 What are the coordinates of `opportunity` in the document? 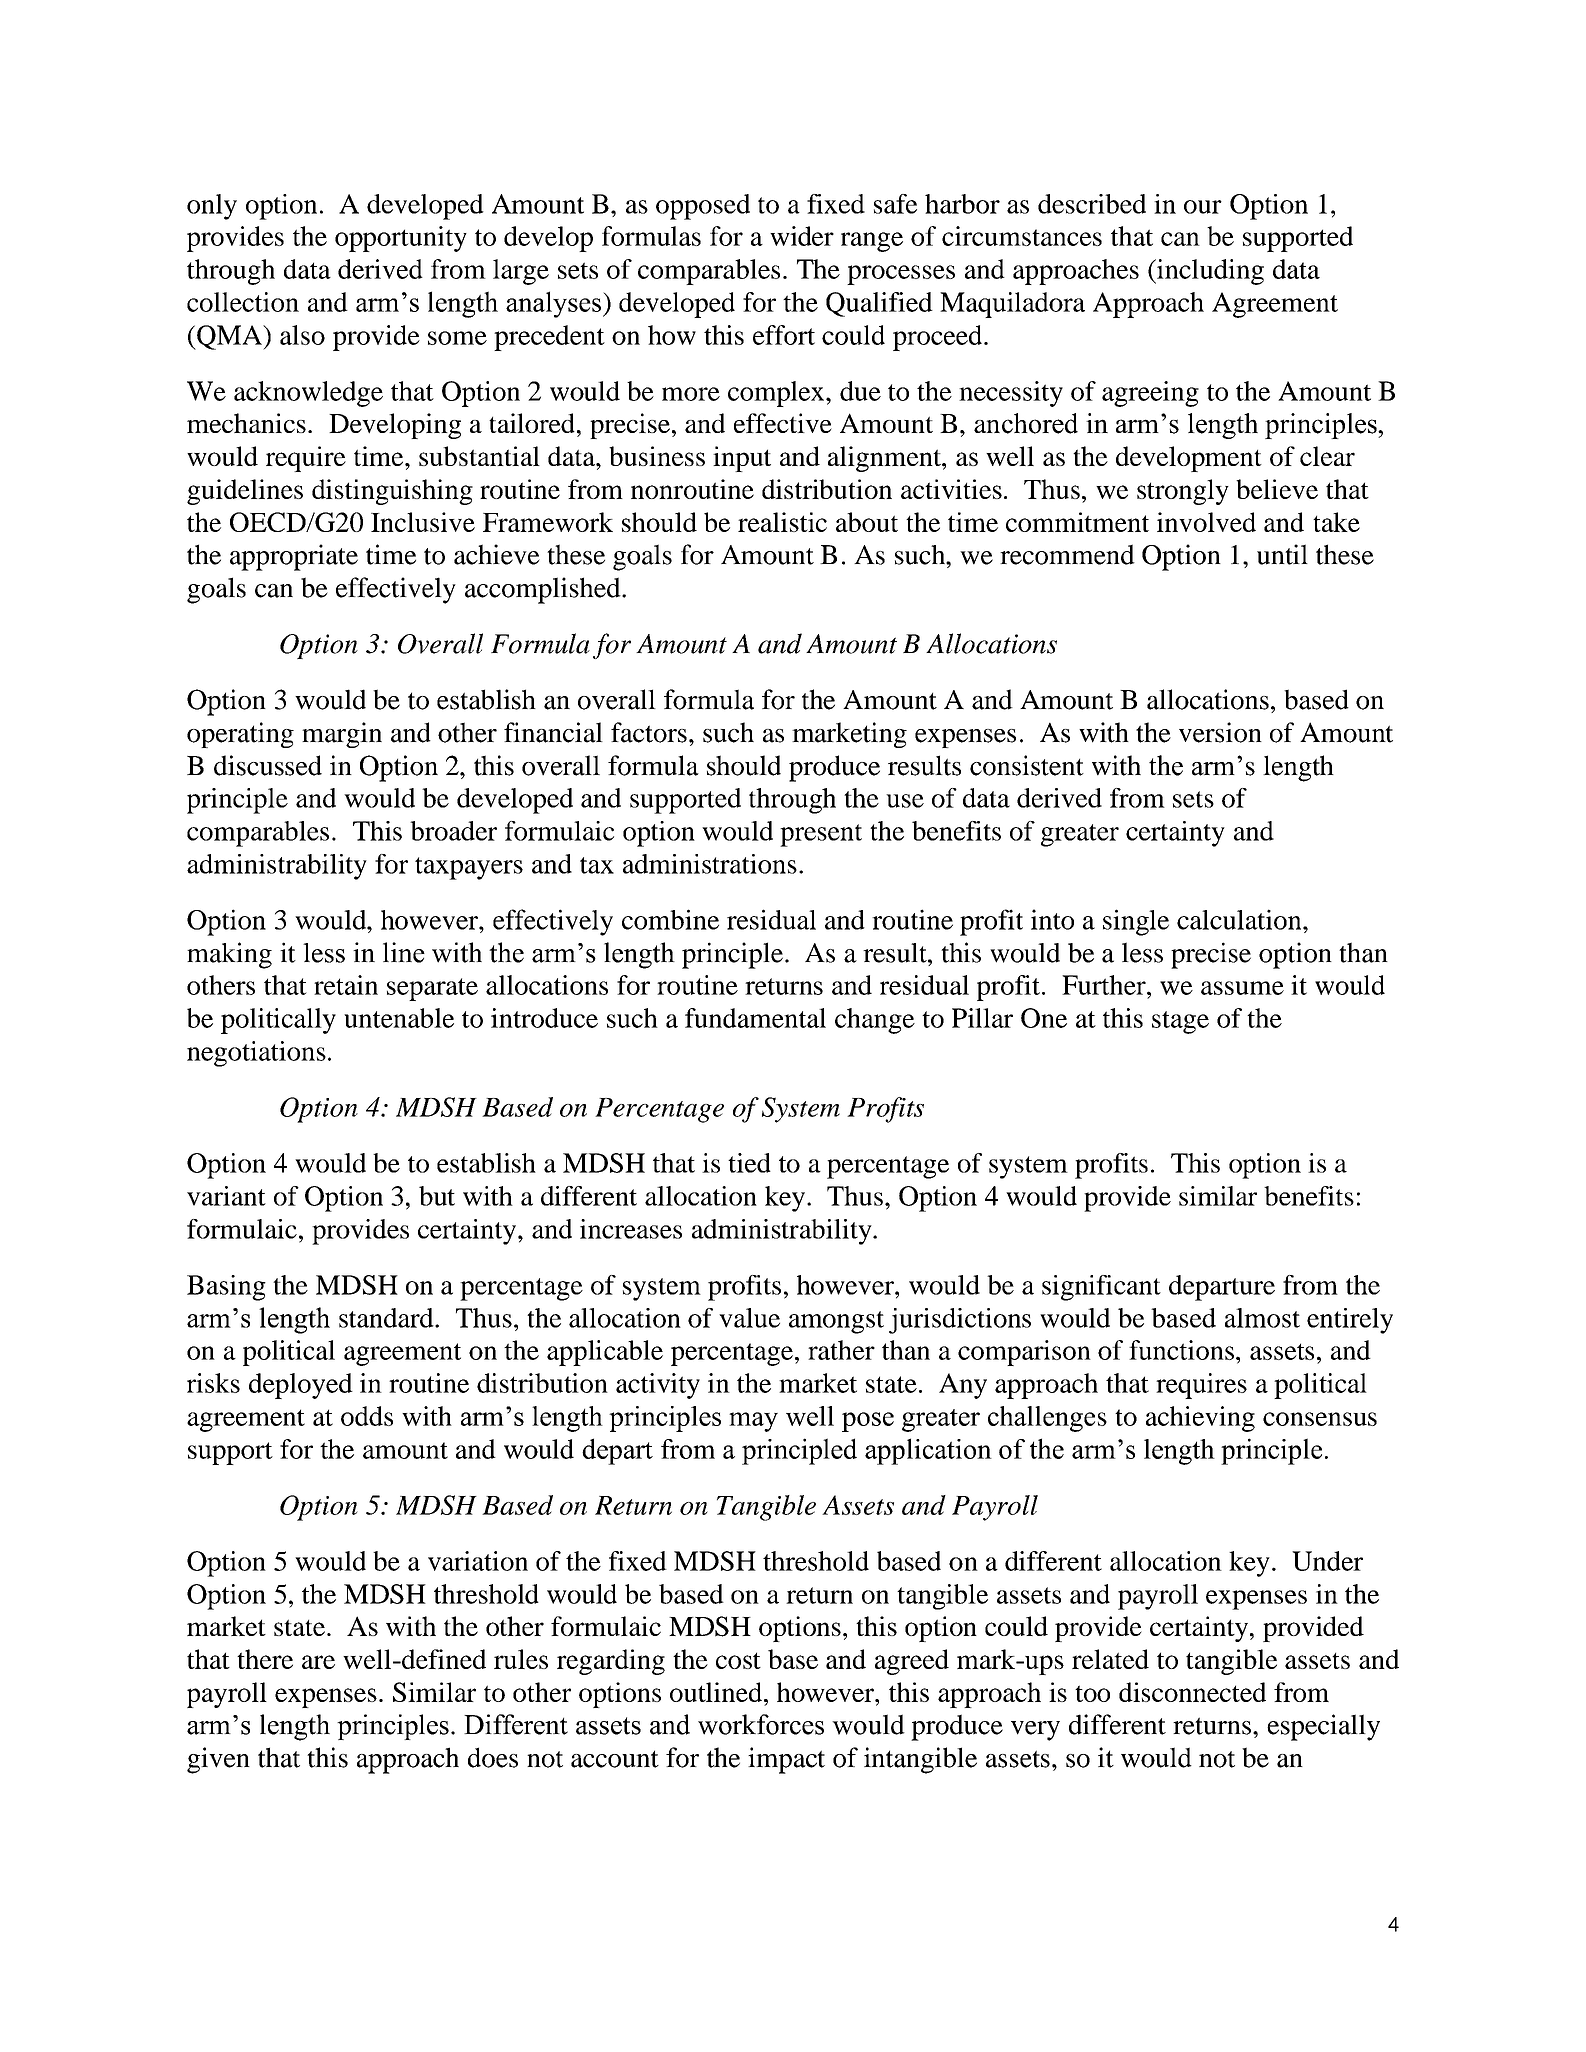 It's located at (401, 239).
